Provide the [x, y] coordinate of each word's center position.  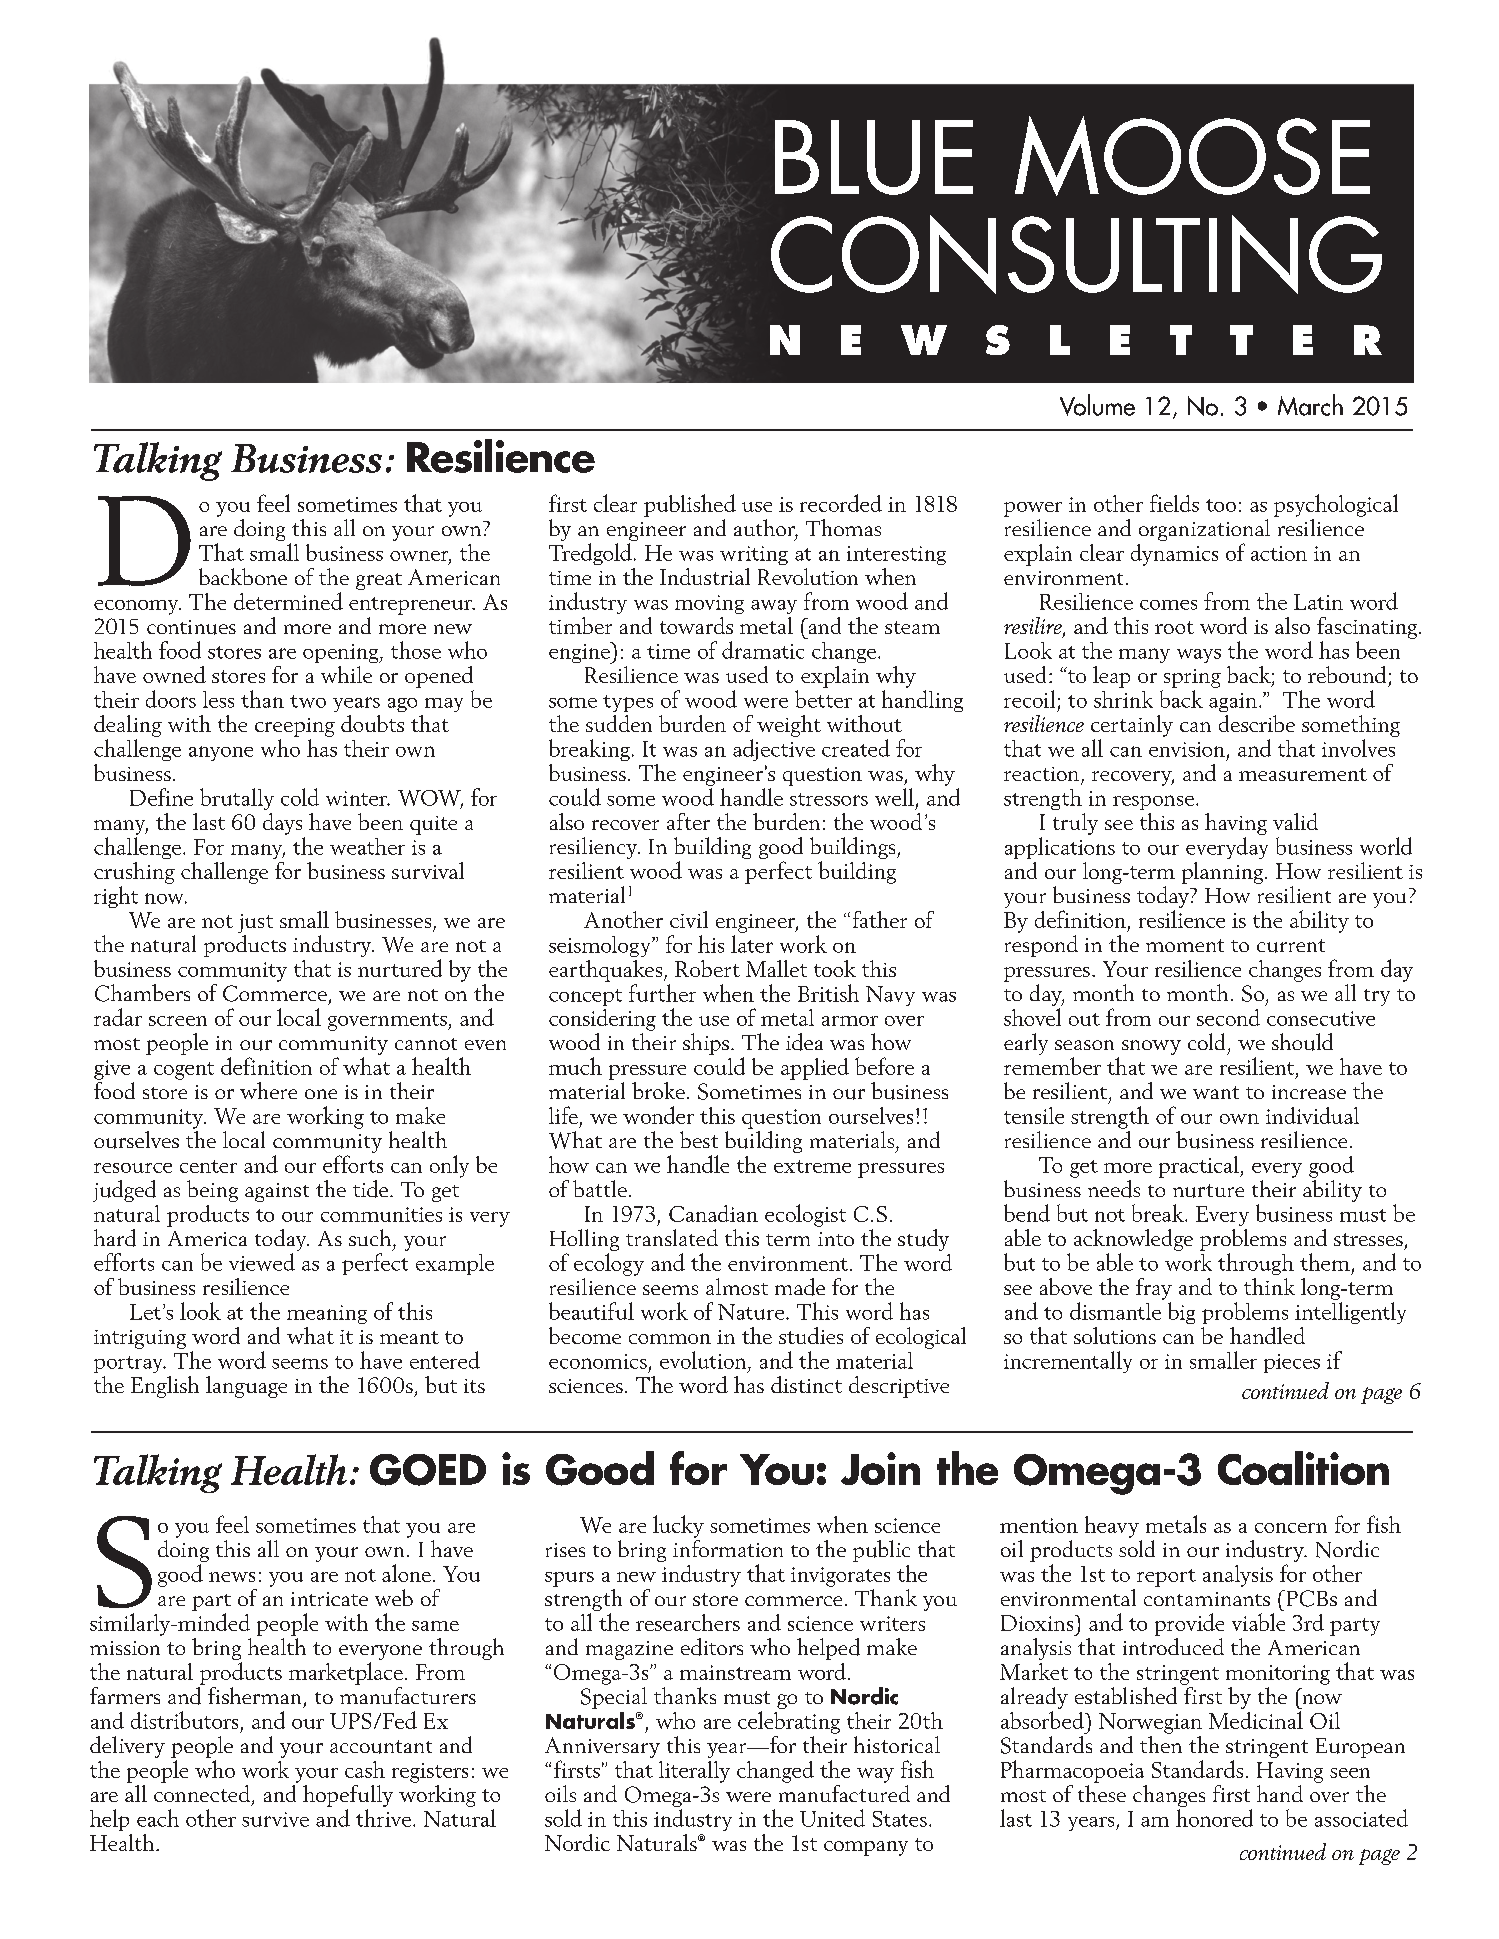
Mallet [776, 968]
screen [178, 1021]
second [1228, 1017]
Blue [874, 157]
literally [694, 1772]
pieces [1292, 1363]
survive [275, 1819]
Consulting [1076, 254]
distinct [806, 1384]
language [246, 1387]
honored [1214, 1818]
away [774, 607]
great [379, 581]
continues [191, 627]
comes [1168, 605]
